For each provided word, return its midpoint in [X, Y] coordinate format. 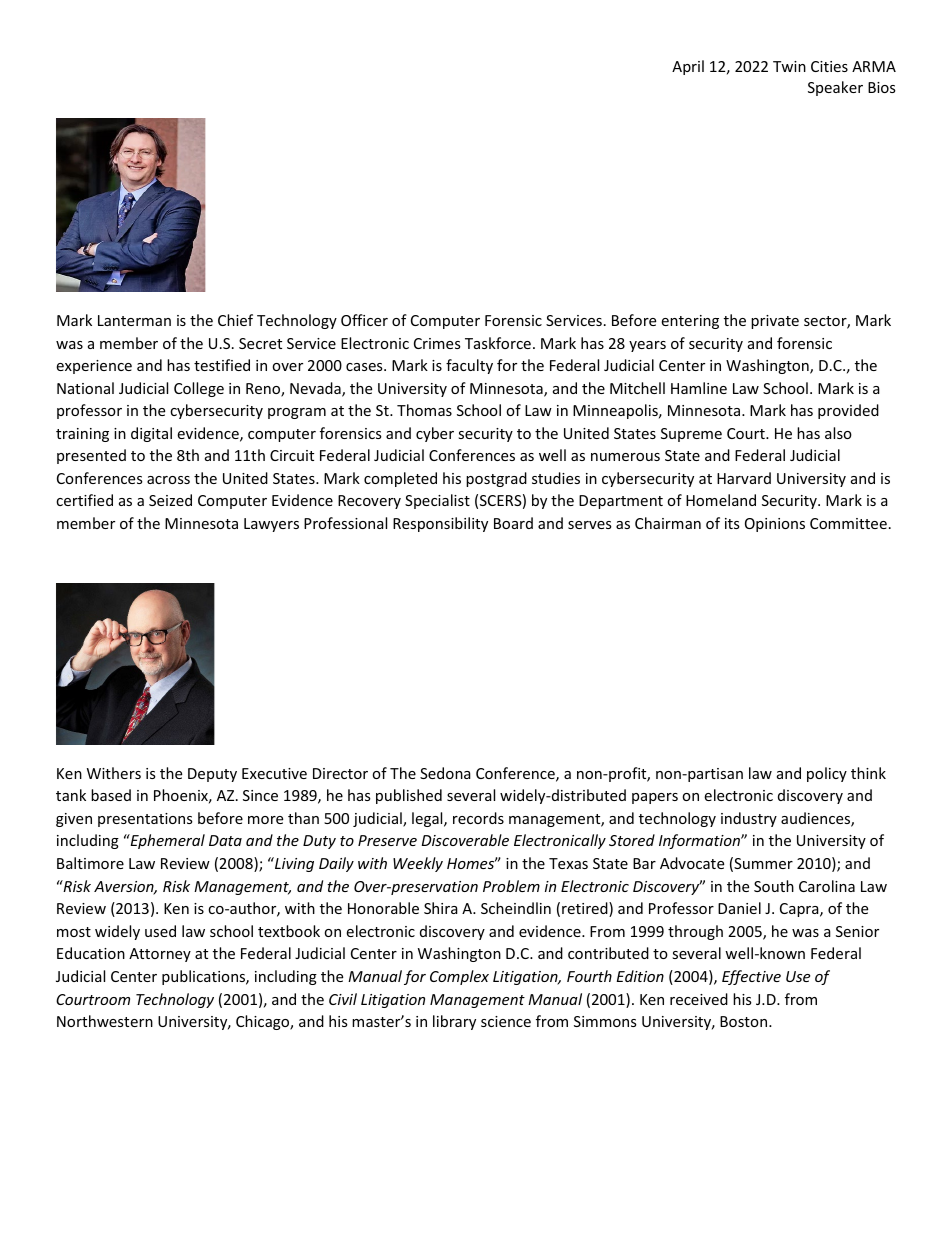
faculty [469, 366]
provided [848, 411]
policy [827, 774]
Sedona [445, 773]
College [199, 389]
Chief [235, 320]
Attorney [160, 955]
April [688, 67]
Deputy [212, 775]
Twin [789, 66]
